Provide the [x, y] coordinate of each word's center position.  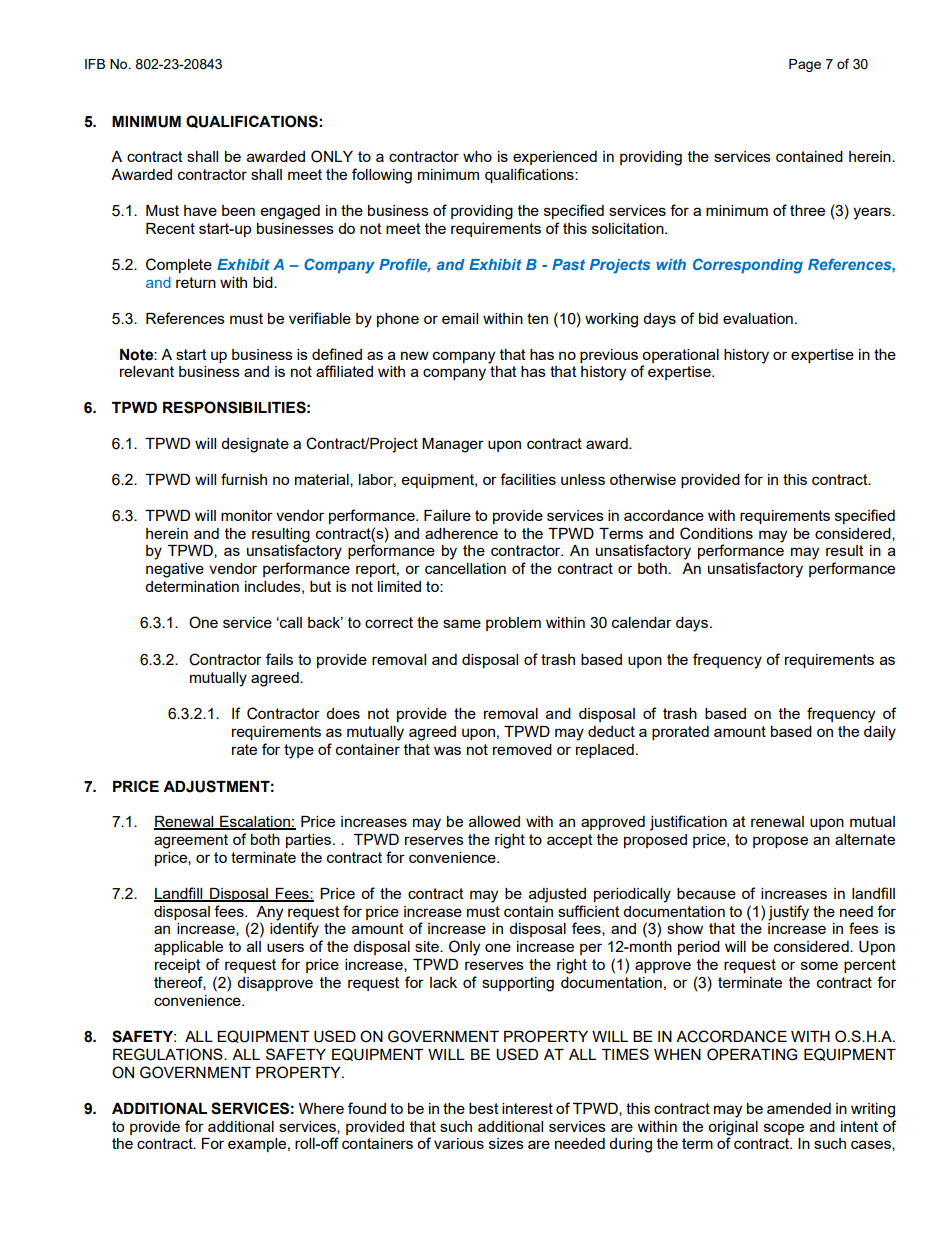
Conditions [716, 533]
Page [805, 65]
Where [321, 1108]
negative [175, 570]
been [238, 210]
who [477, 156]
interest [527, 1108]
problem [513, 624]
